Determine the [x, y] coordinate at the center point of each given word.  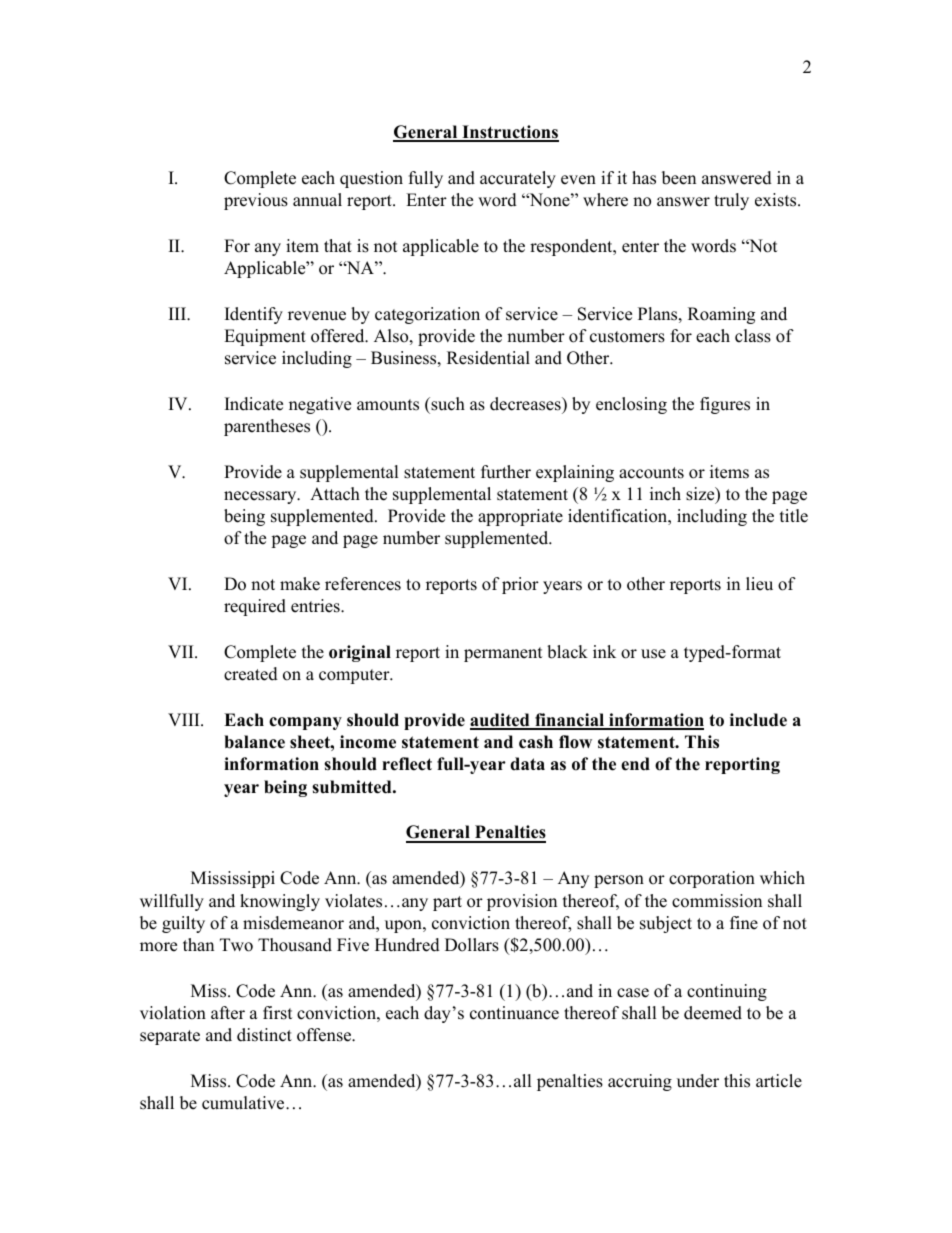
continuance [514, 1013]
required [255, 607]
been [679, 178]
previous [256, 201]
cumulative [244, 1103]
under [698, 1081]
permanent [503, 654]
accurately [518, 179]
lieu [759, 584]
